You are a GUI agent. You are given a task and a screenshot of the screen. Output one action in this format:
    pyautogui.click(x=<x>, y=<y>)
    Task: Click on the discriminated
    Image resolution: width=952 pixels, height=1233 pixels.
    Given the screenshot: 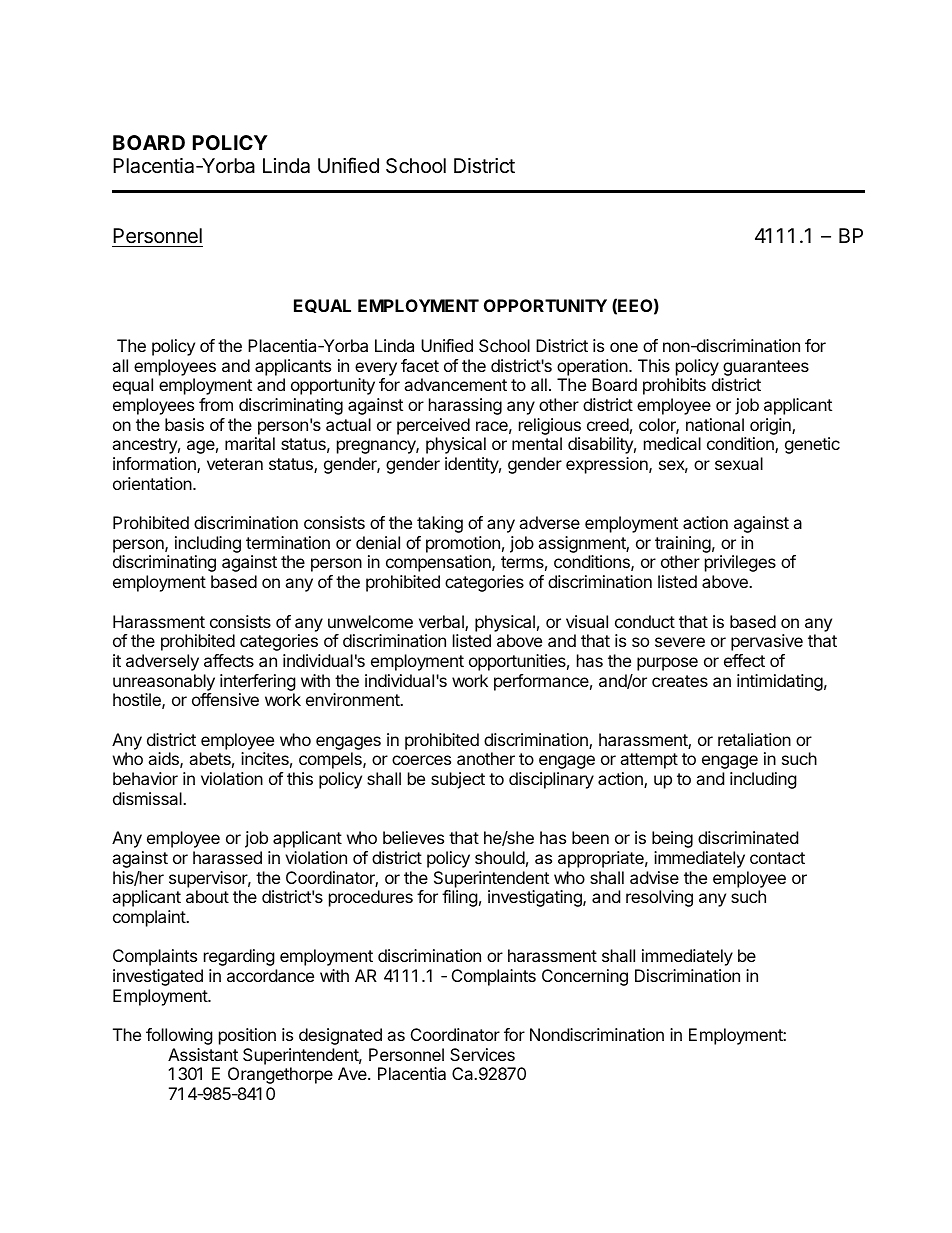 What is the action you would take?
    pyautogui.click(x=748, y=837)
